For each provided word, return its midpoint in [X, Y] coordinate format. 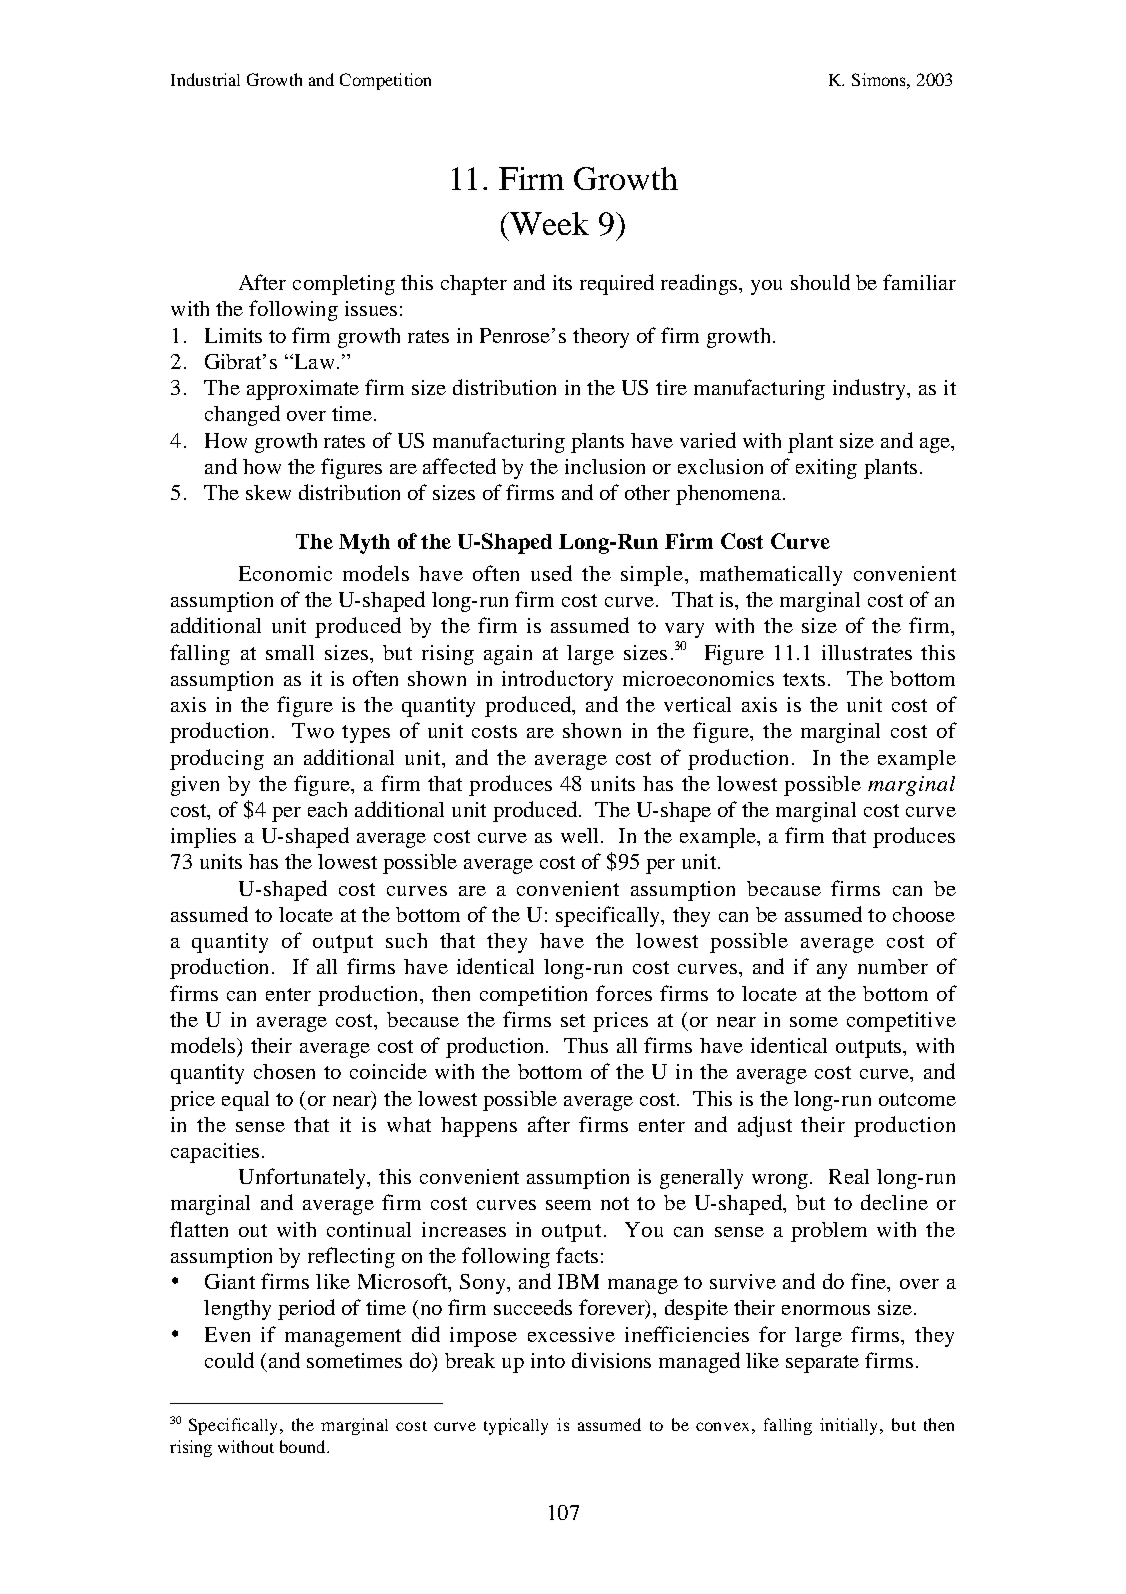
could [229, 1360]
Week [548, 223]
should [820, 282]
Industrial [205, 79]
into [548, 1360]
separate [822, 1364]
